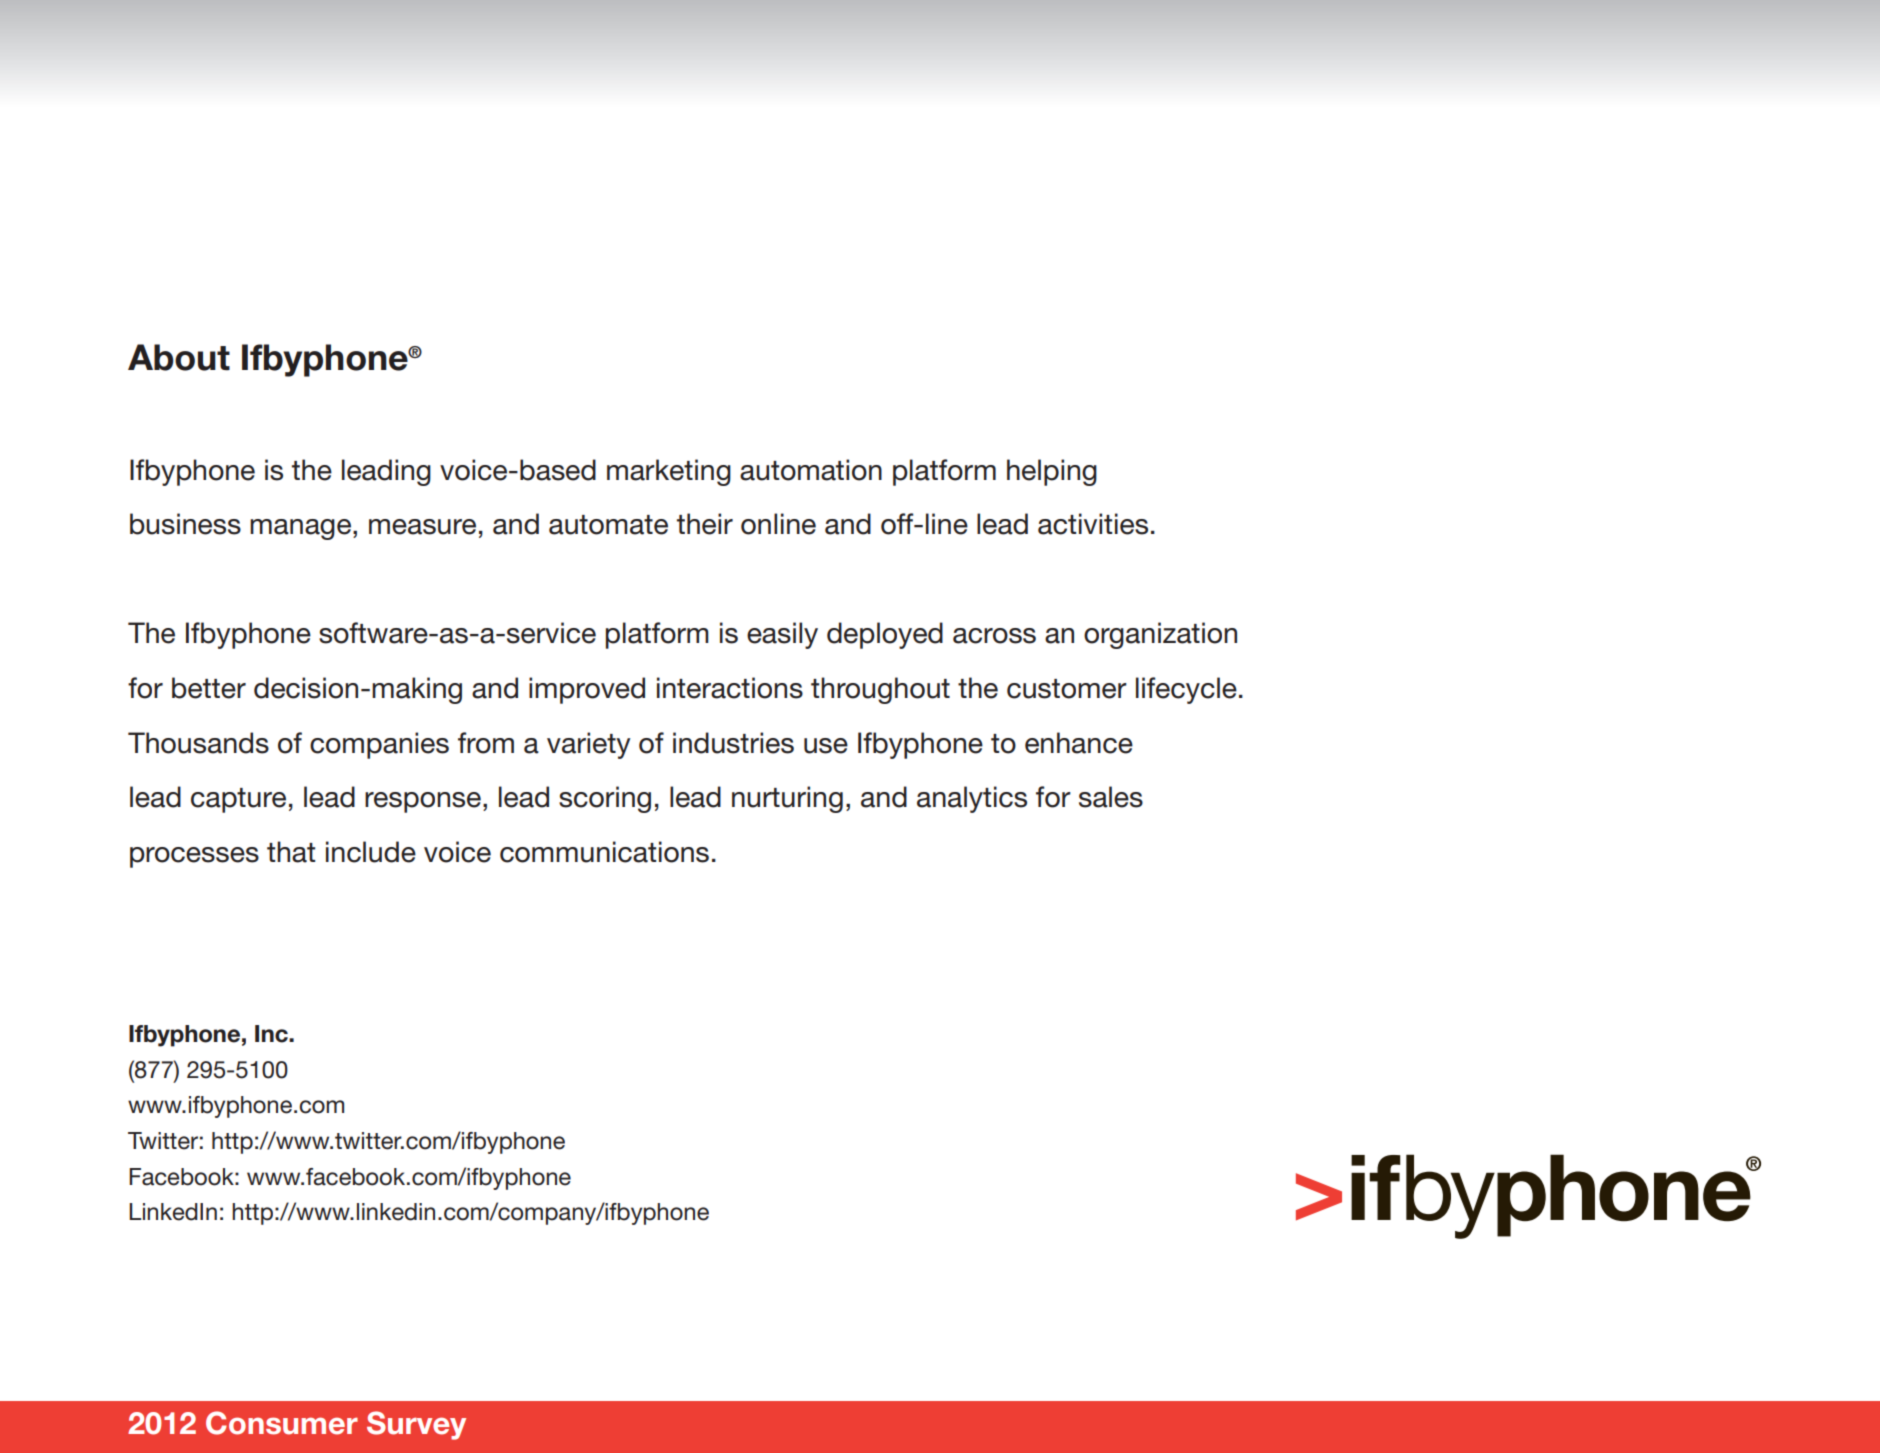 The height and width of the screenshot is (1453, 1880). I want to click on Consumer, so click(282, 1423).
